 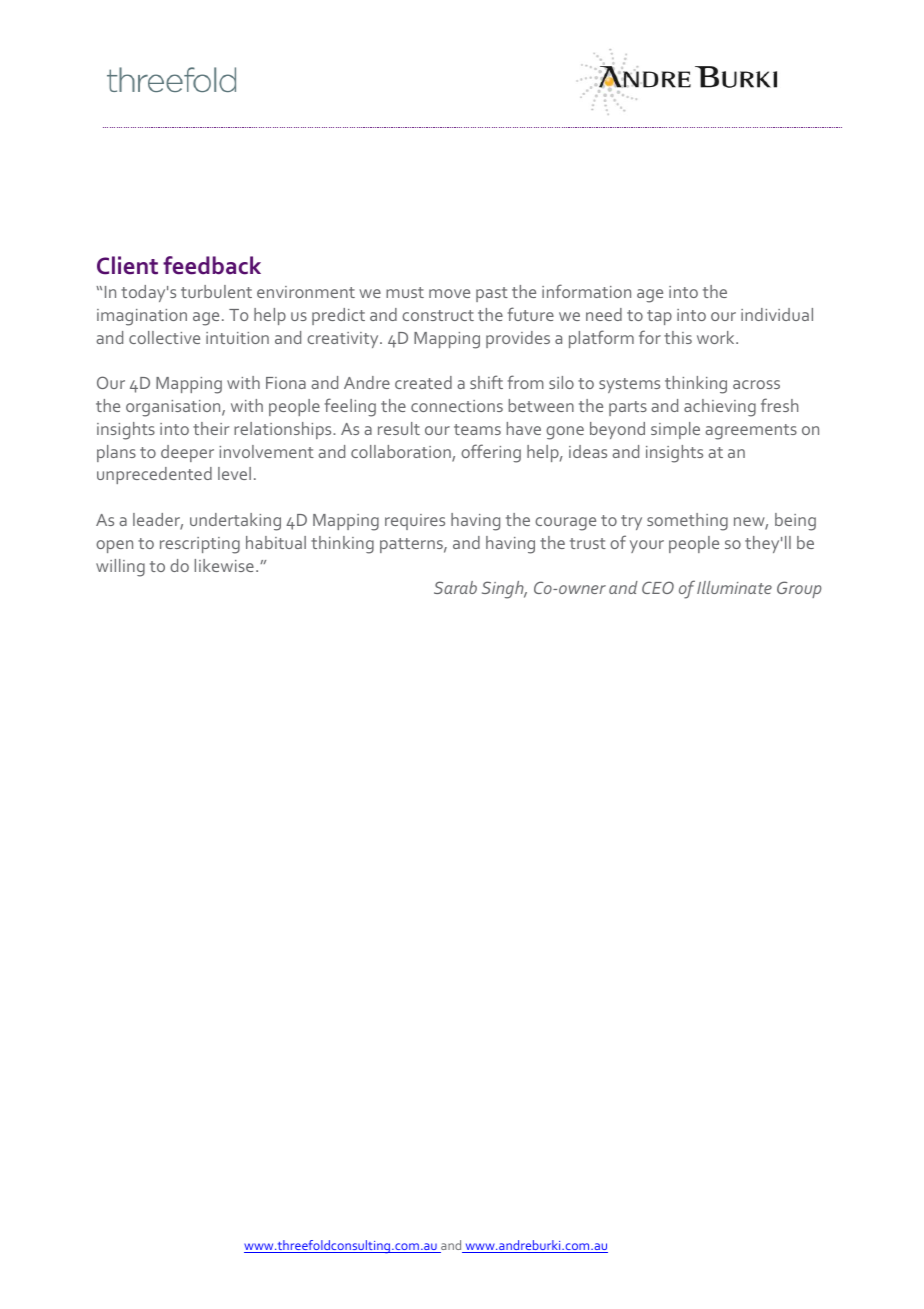 I want to click on information, so click(x=586, y=291).
